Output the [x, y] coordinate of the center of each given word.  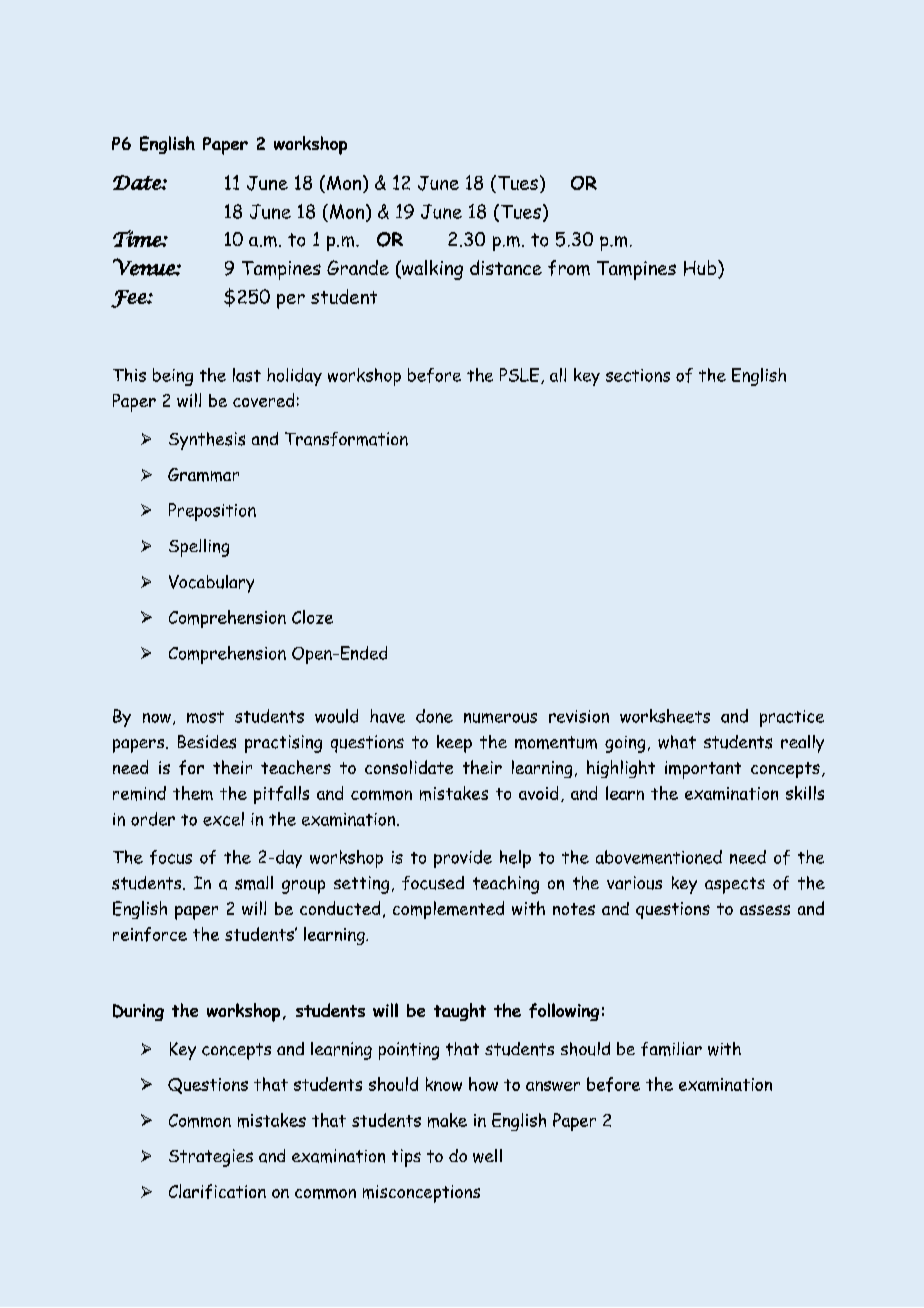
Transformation [346, 439]
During [138, 1012]
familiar [671, 1049]
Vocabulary [211, 584]
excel [223, 819]
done [434, 716]
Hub [701, 269]
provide [463, 859]
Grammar [203, 475]
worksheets [665, 716]
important [703, 770]
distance [506, 267]
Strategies [211, 1158]
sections [638, 375]
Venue [145, 267]
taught [460, 1012]
